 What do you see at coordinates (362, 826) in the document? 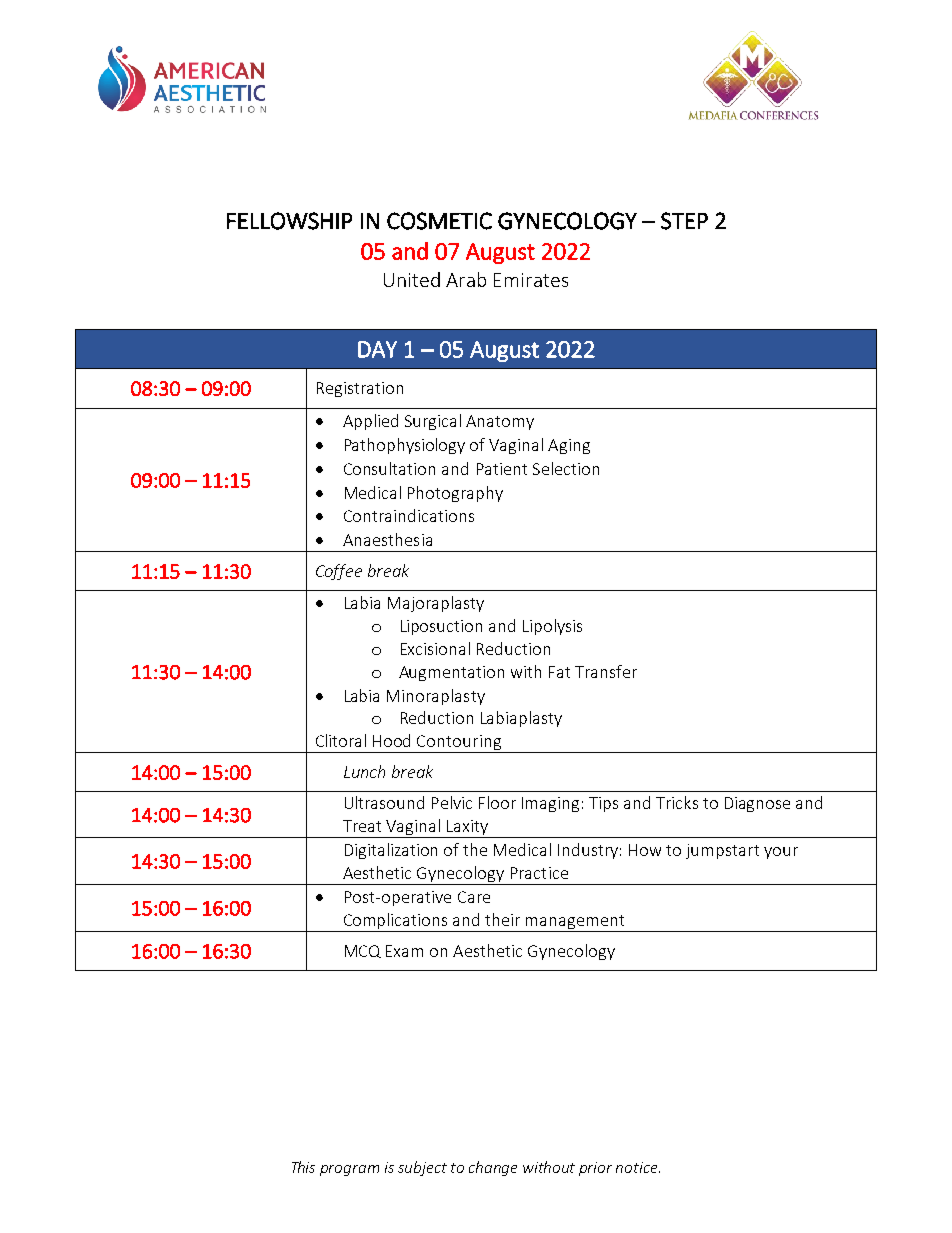
I see `Treat` at bounding box center [362, 826].
